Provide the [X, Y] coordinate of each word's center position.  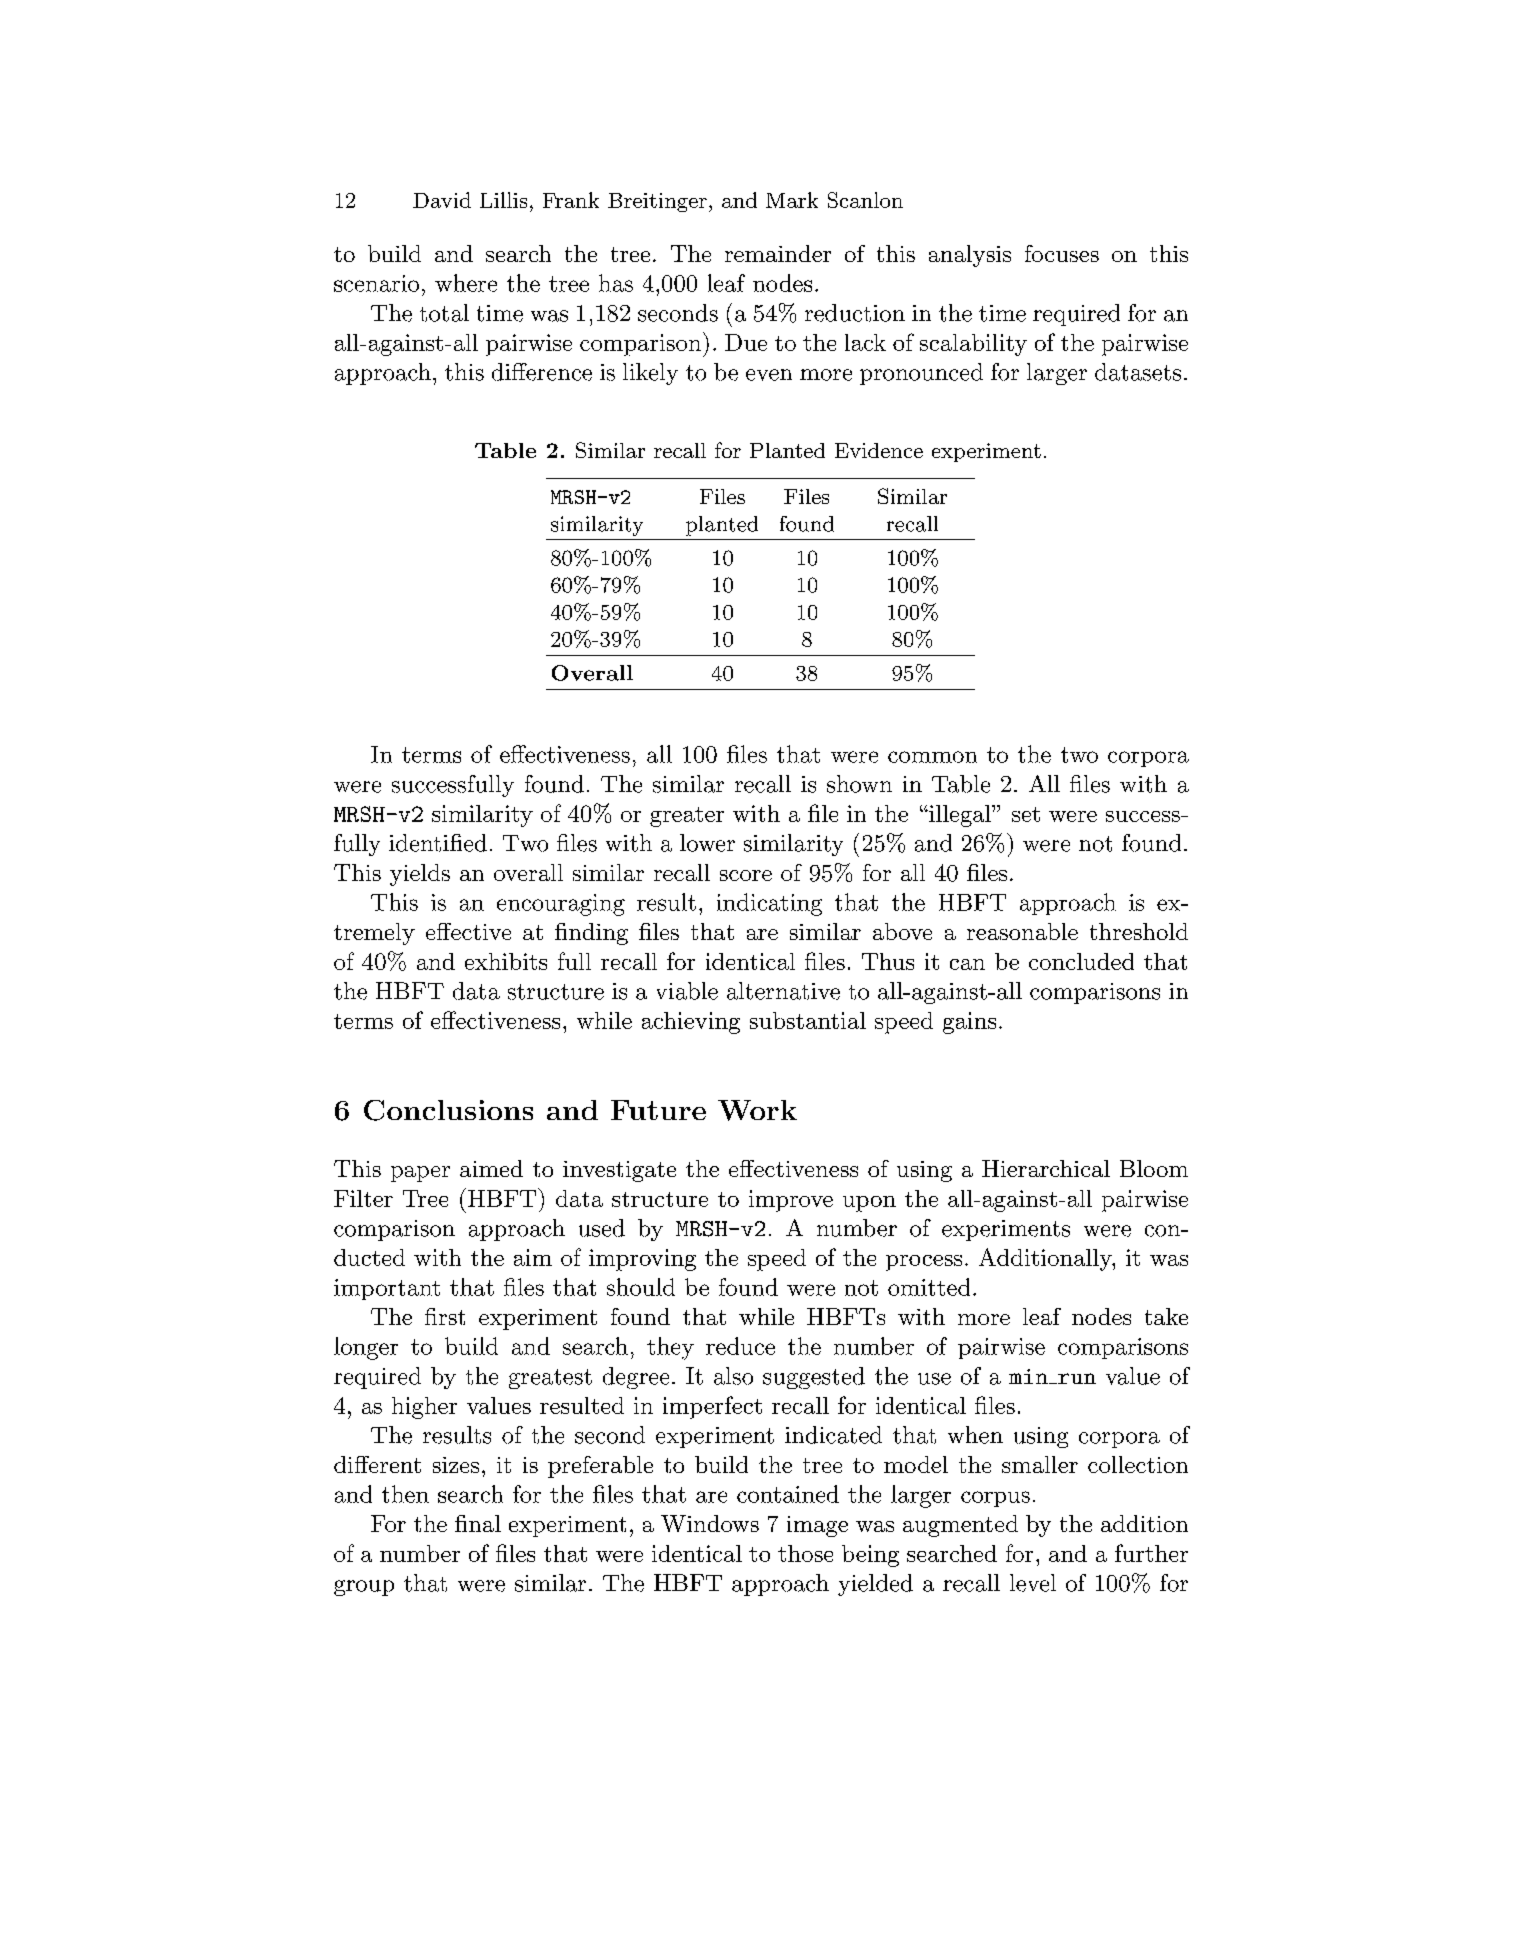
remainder [778, 253]
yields [420, 875]
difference [542, 372]
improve [791, 1201]
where [466, 283]
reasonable [1022, 931]
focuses [1062, 253]
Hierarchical [1046, 1168]
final [478, 1523]
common [932, 757]
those [805, 1553]
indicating [769, 904]
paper [420, 1174]
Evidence [879, 450]
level [1033, 1583]
